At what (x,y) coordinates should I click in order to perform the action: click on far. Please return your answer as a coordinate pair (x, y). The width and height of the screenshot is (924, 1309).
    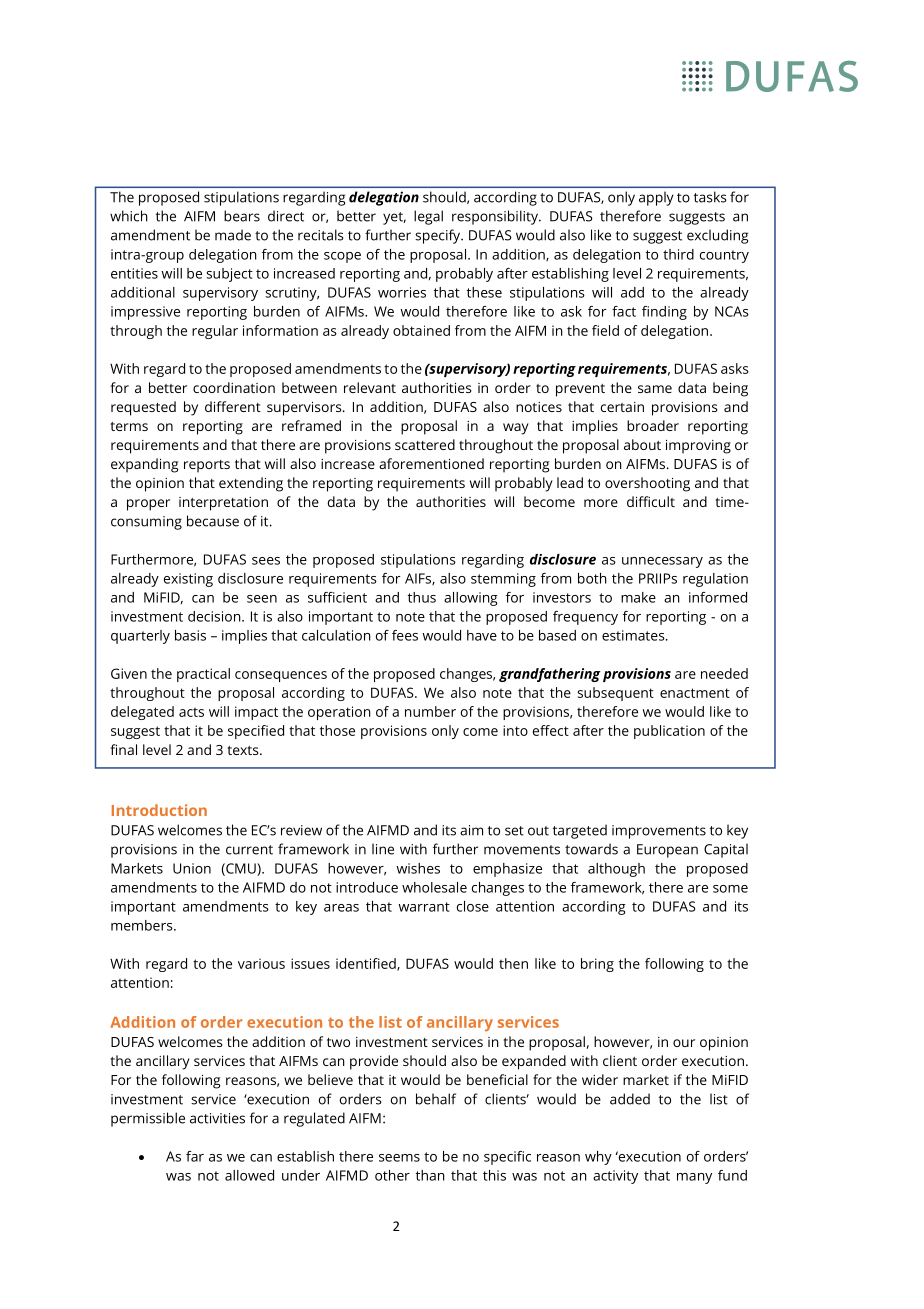
    Looking at the image, I should click on (195, 1156).
